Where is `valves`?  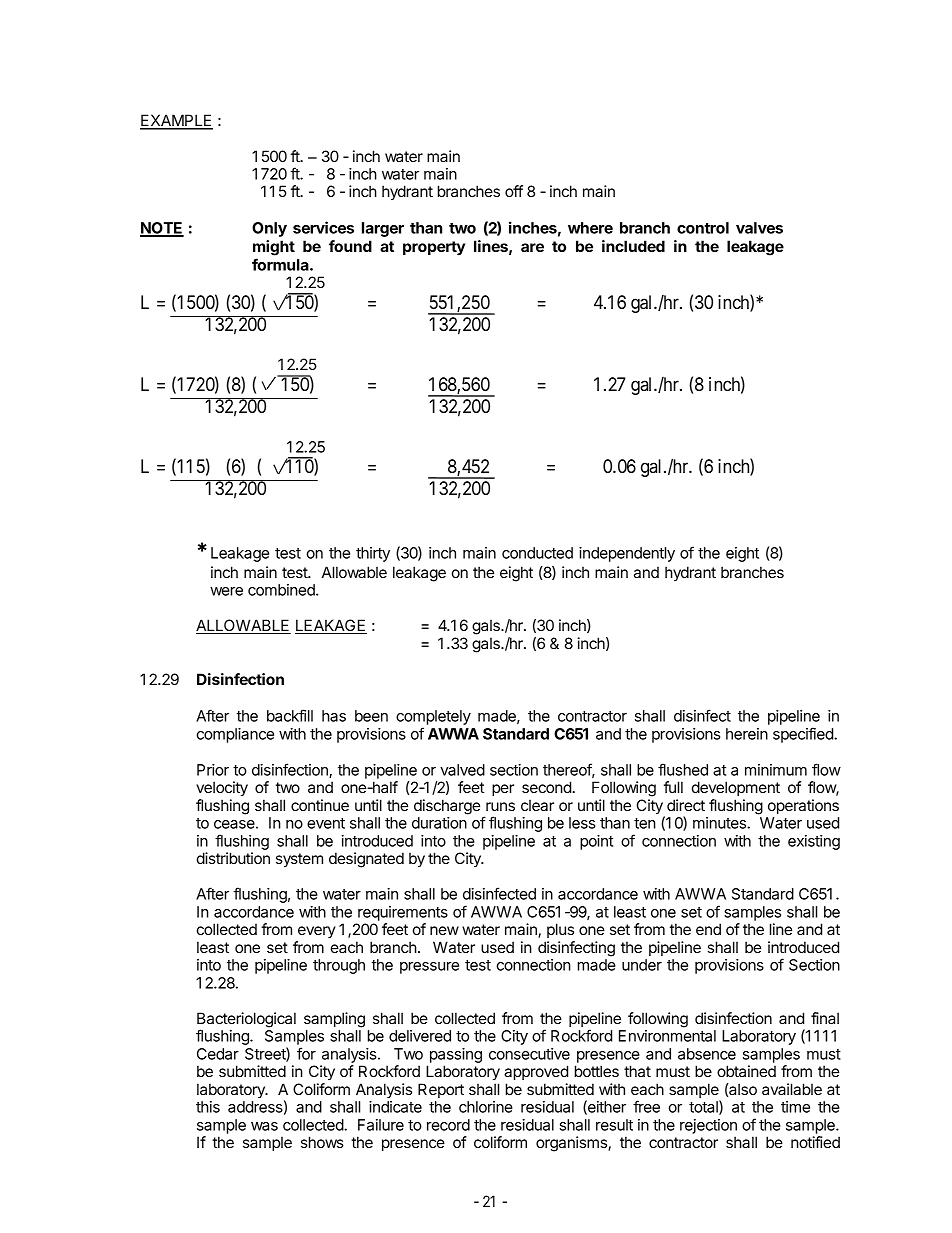 valves is located at coordinates (759, 228).
